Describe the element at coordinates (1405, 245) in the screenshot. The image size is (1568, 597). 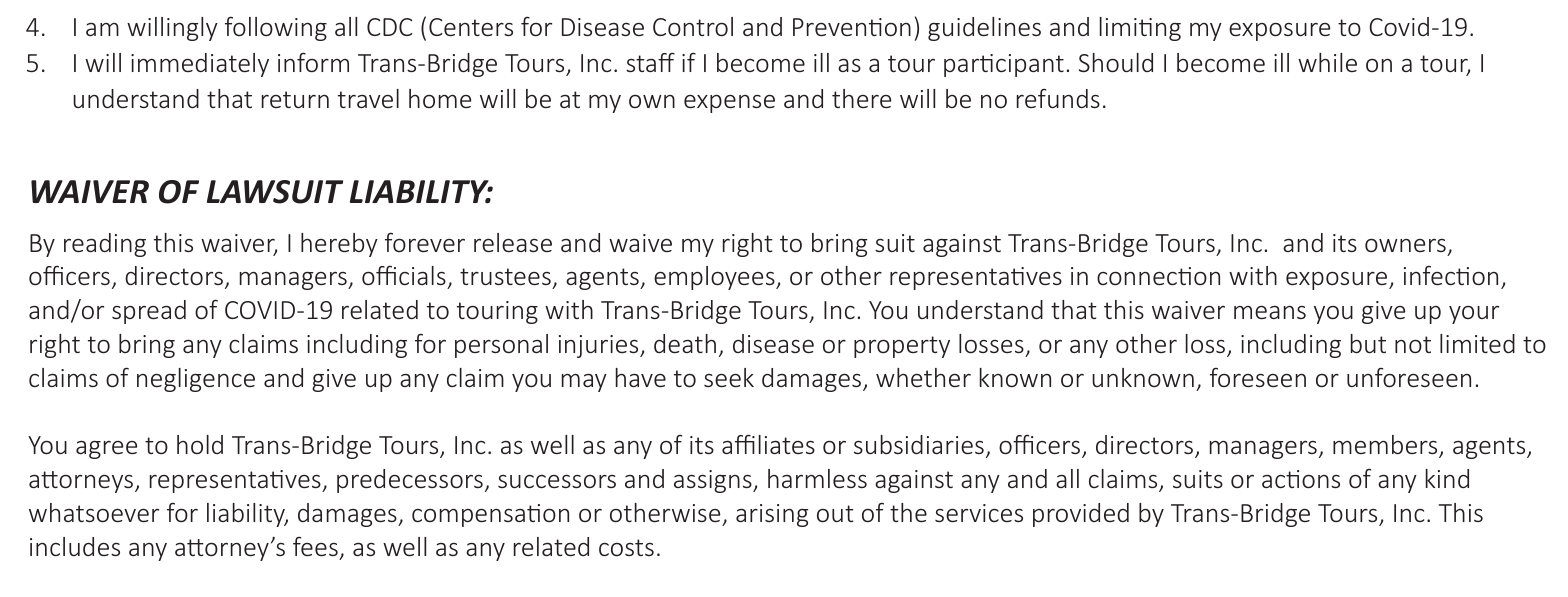
I see `owners` at that location.
